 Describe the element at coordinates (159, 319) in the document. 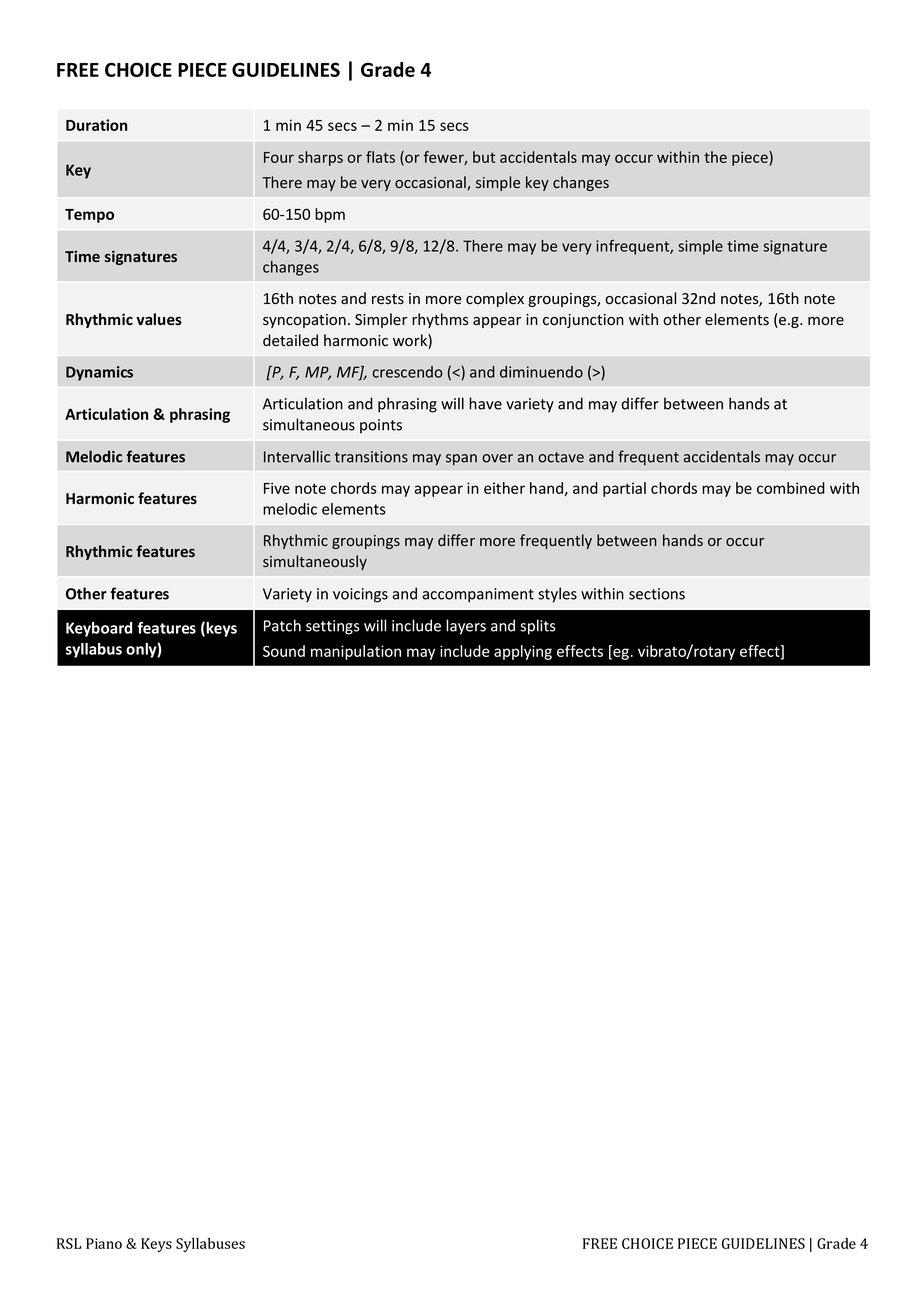

I see `values` at that location.
